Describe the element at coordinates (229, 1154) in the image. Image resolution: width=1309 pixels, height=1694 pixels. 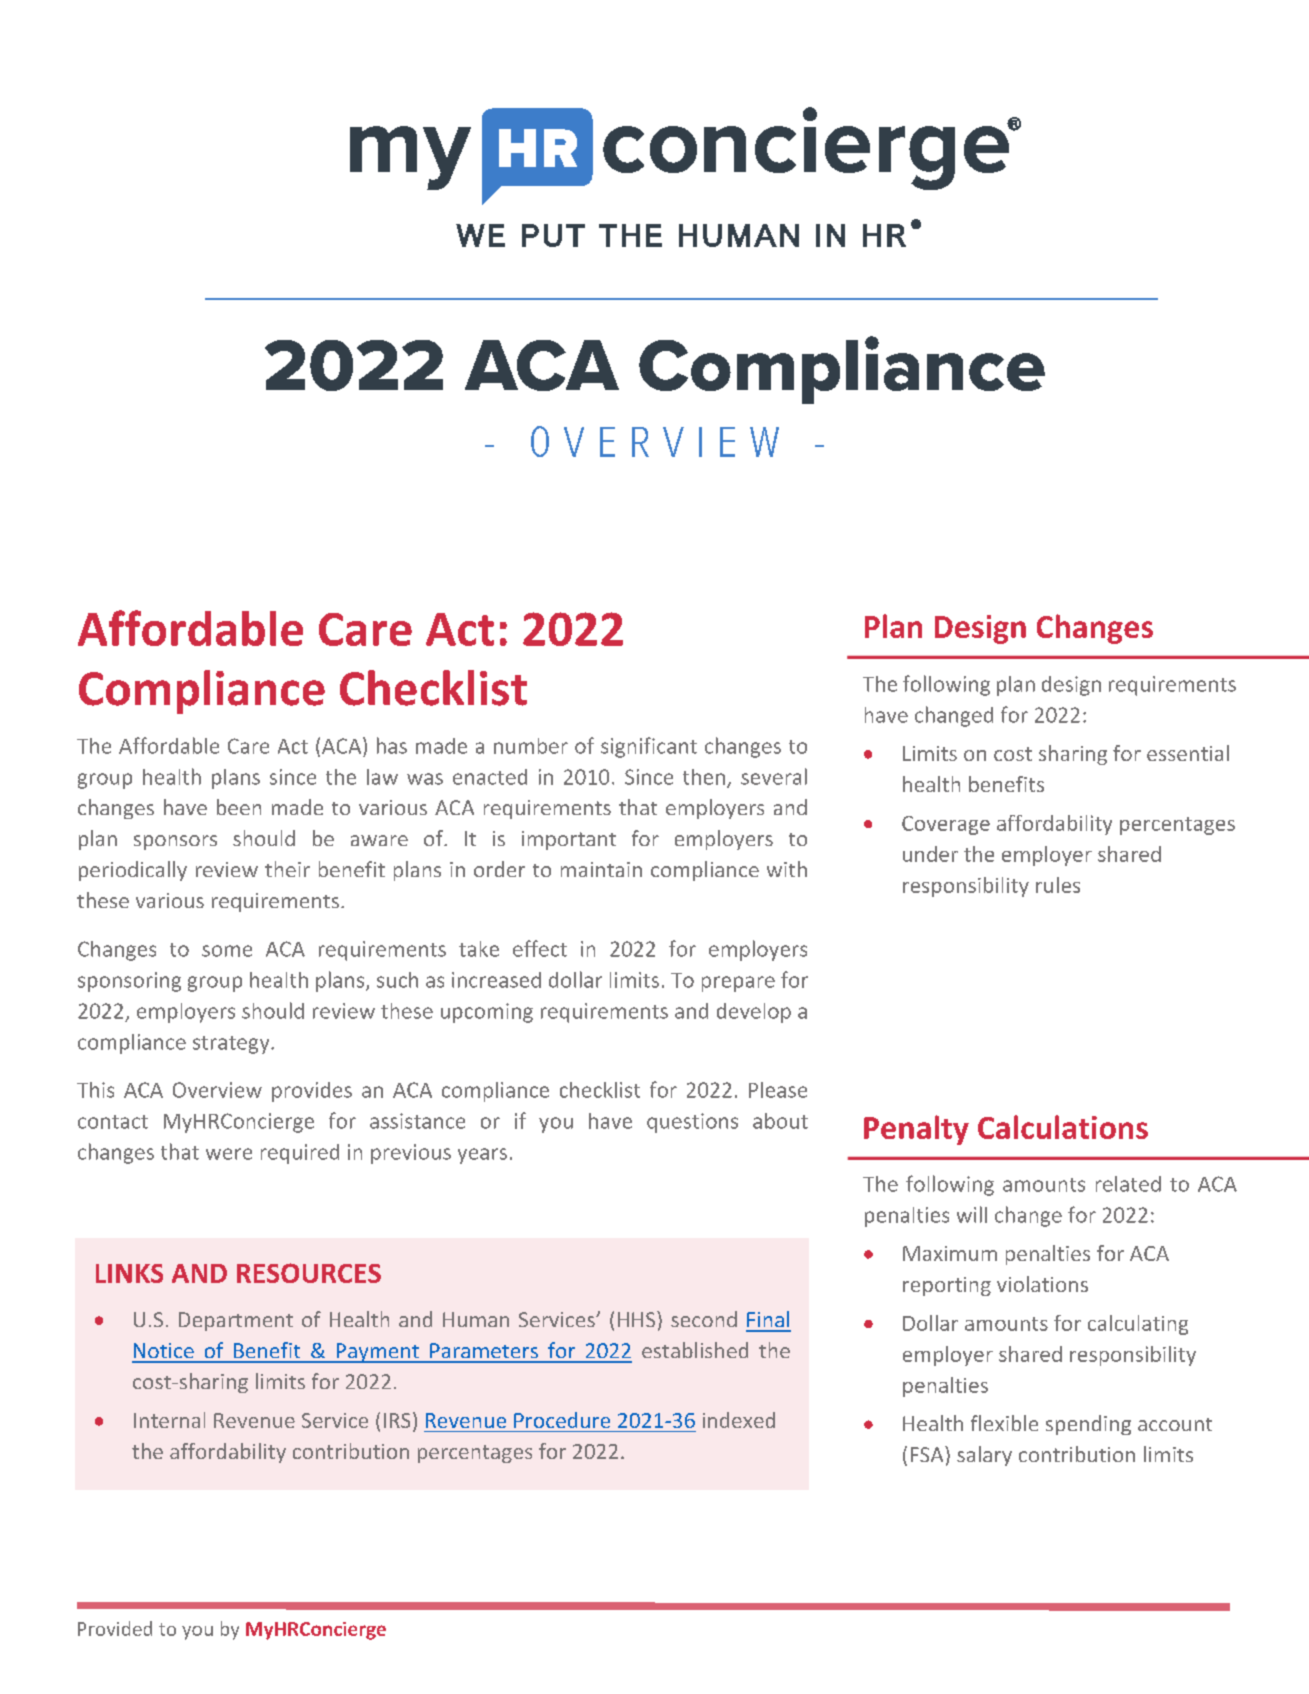
I see `were` at that location.
